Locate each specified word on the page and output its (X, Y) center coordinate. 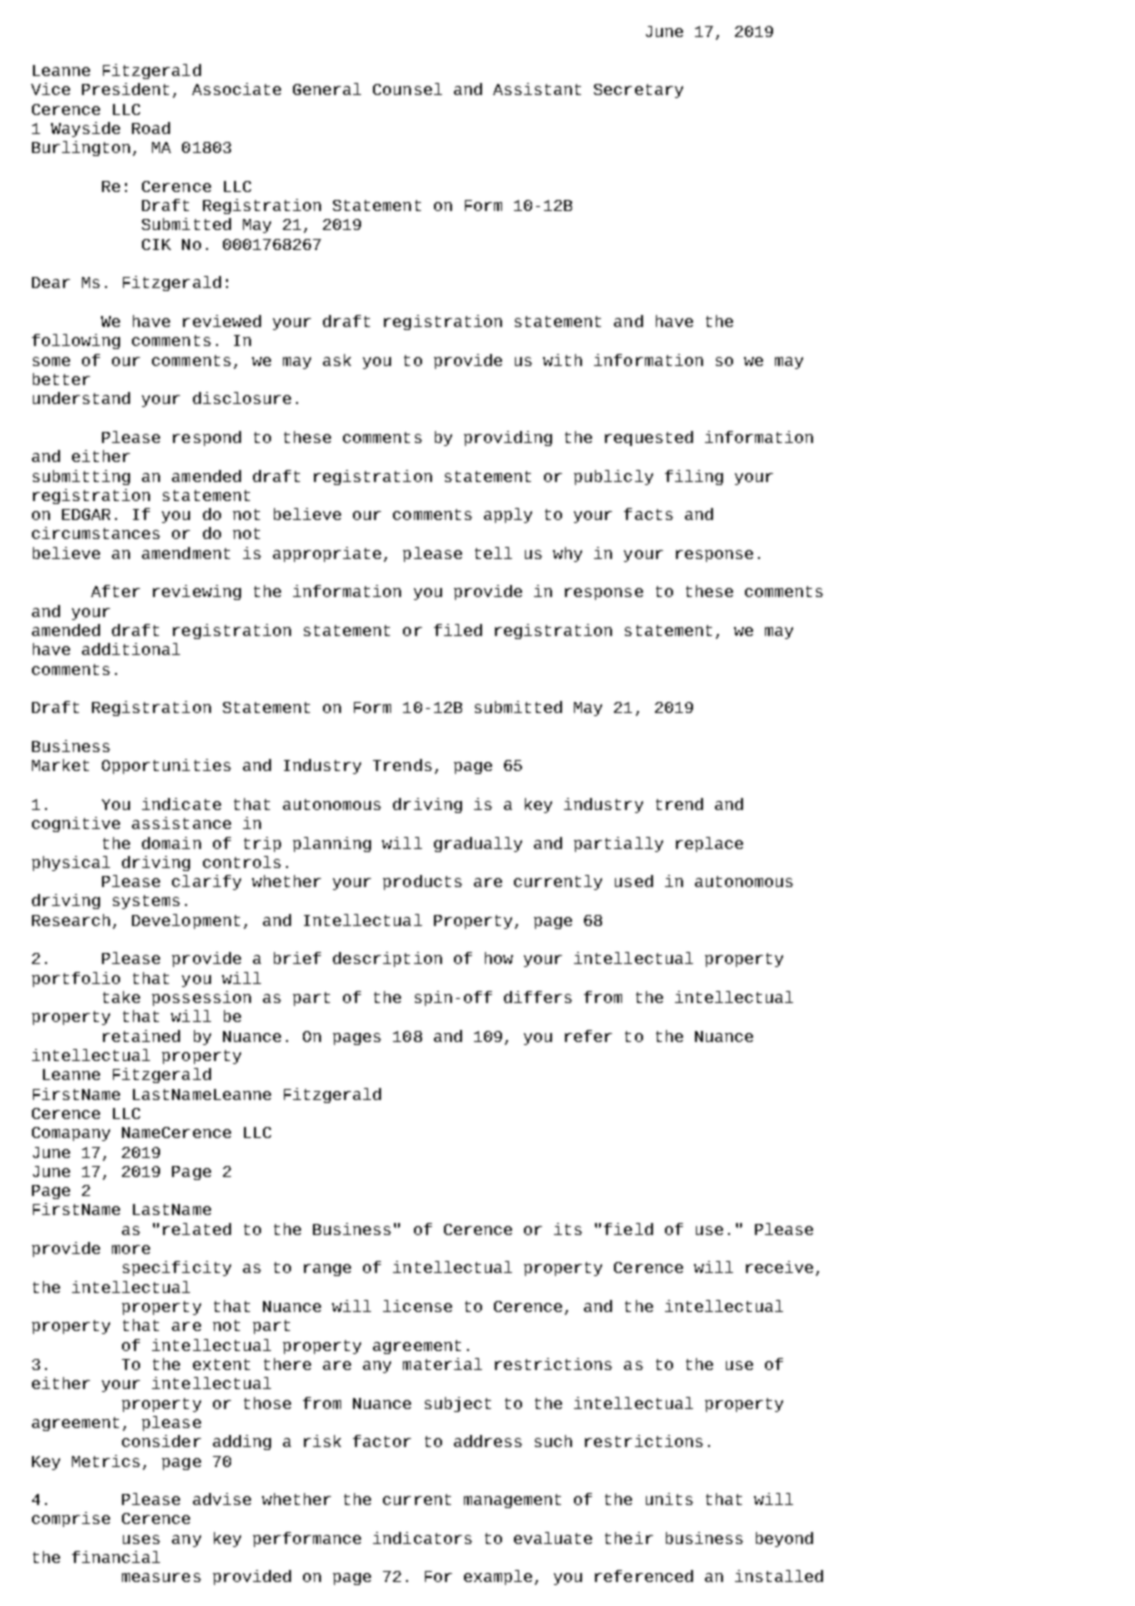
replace (709, 844)
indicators (422, 1538)
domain (171, 843)
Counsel (407, 89)
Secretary (638, 91)
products (422, 882)
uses (141, 1539)
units (669, 1499)
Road (151, 128)
